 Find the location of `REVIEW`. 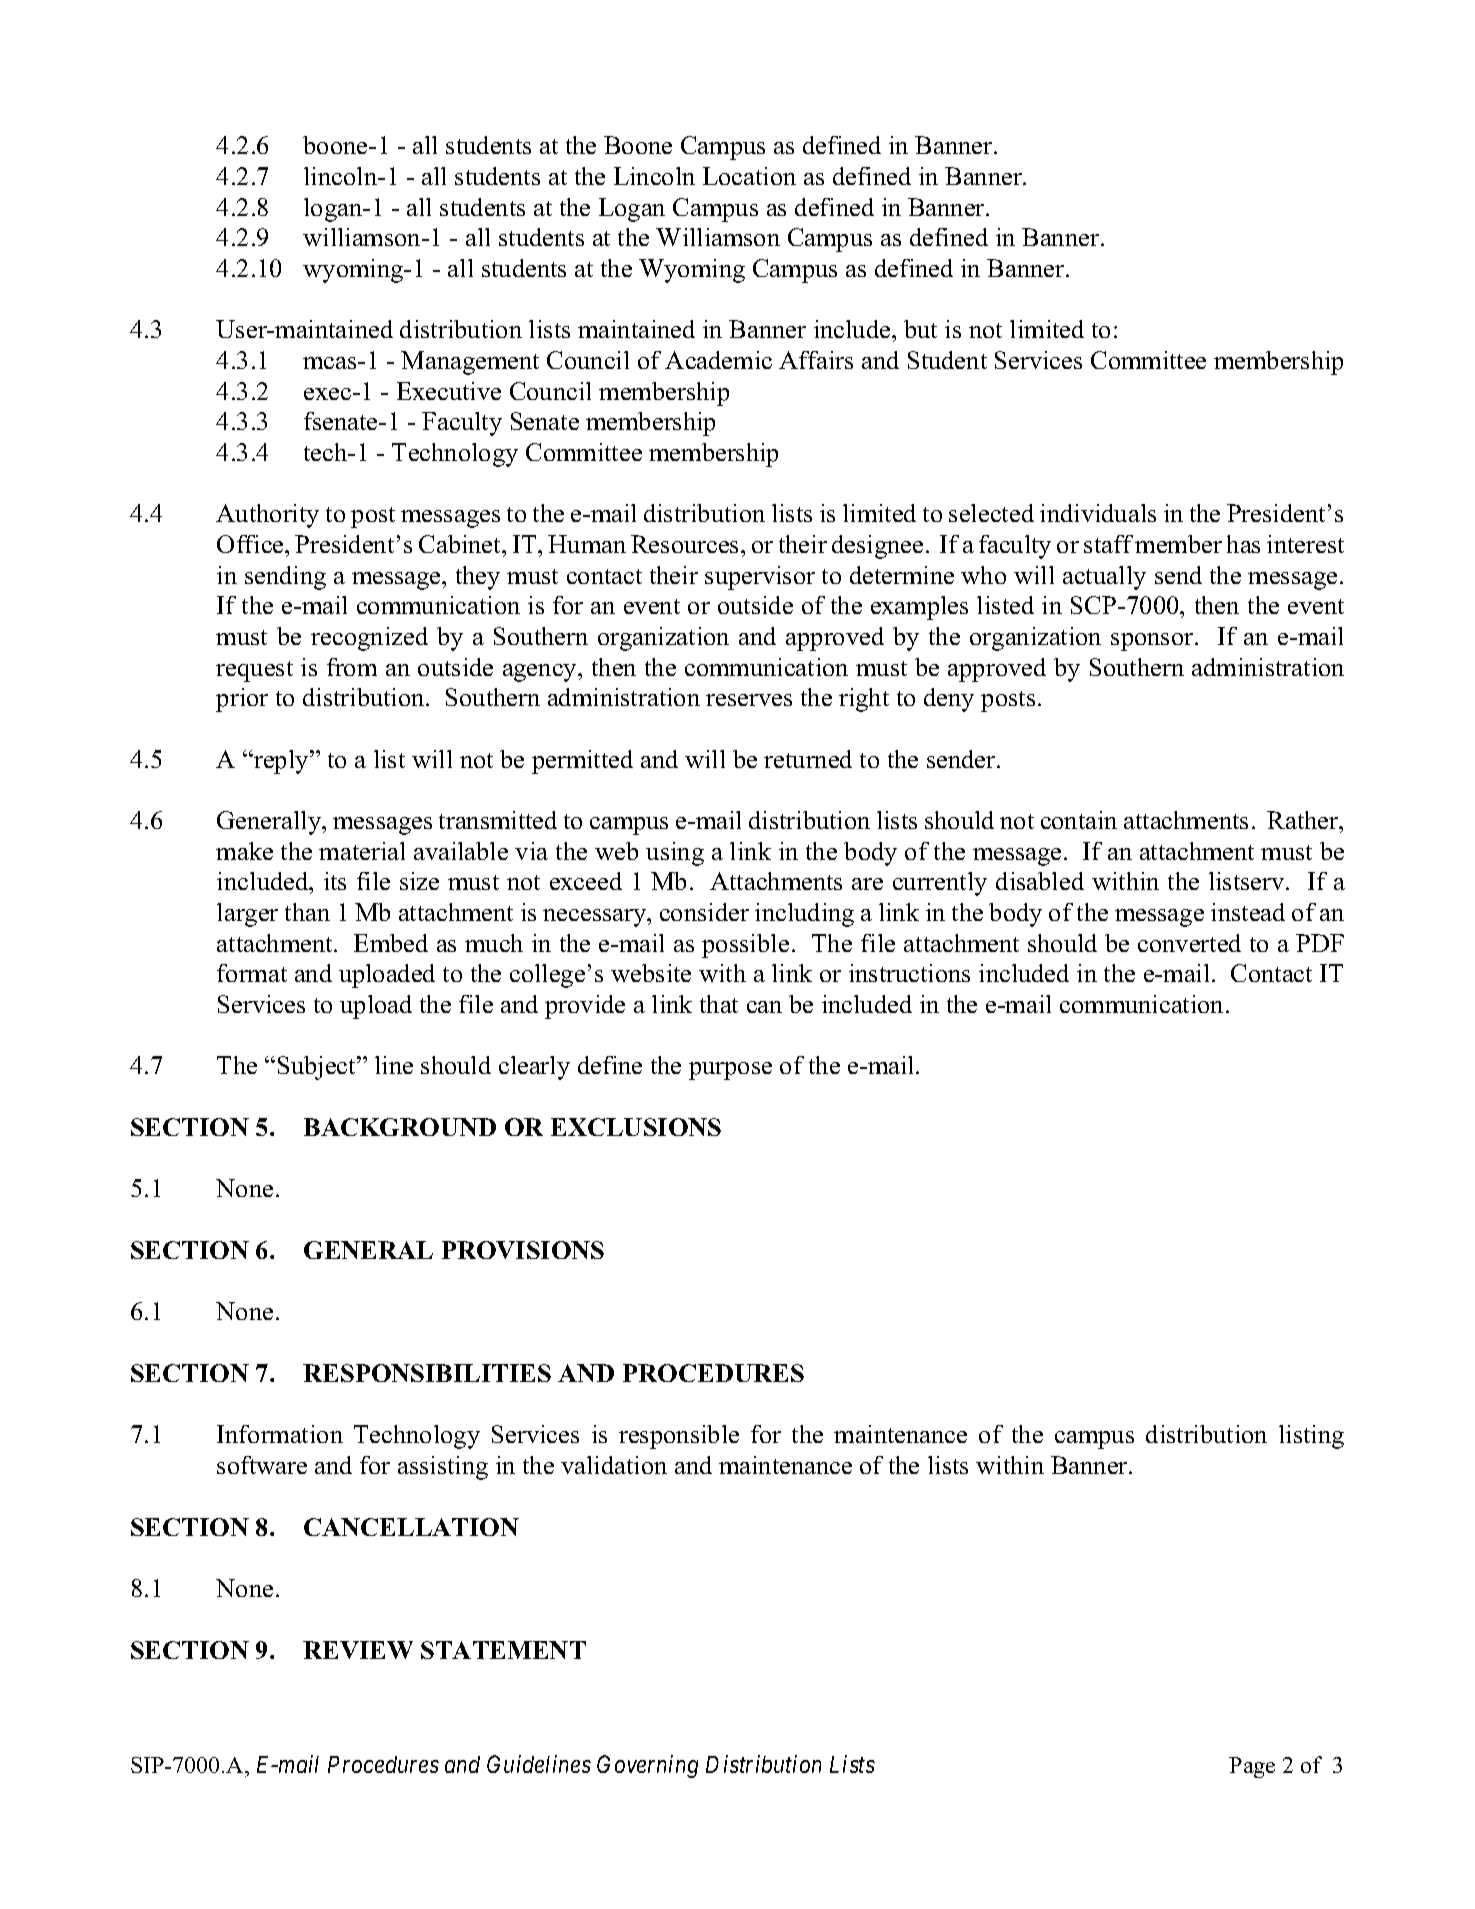

REVIEW is located at coordinates (358, 1650).
